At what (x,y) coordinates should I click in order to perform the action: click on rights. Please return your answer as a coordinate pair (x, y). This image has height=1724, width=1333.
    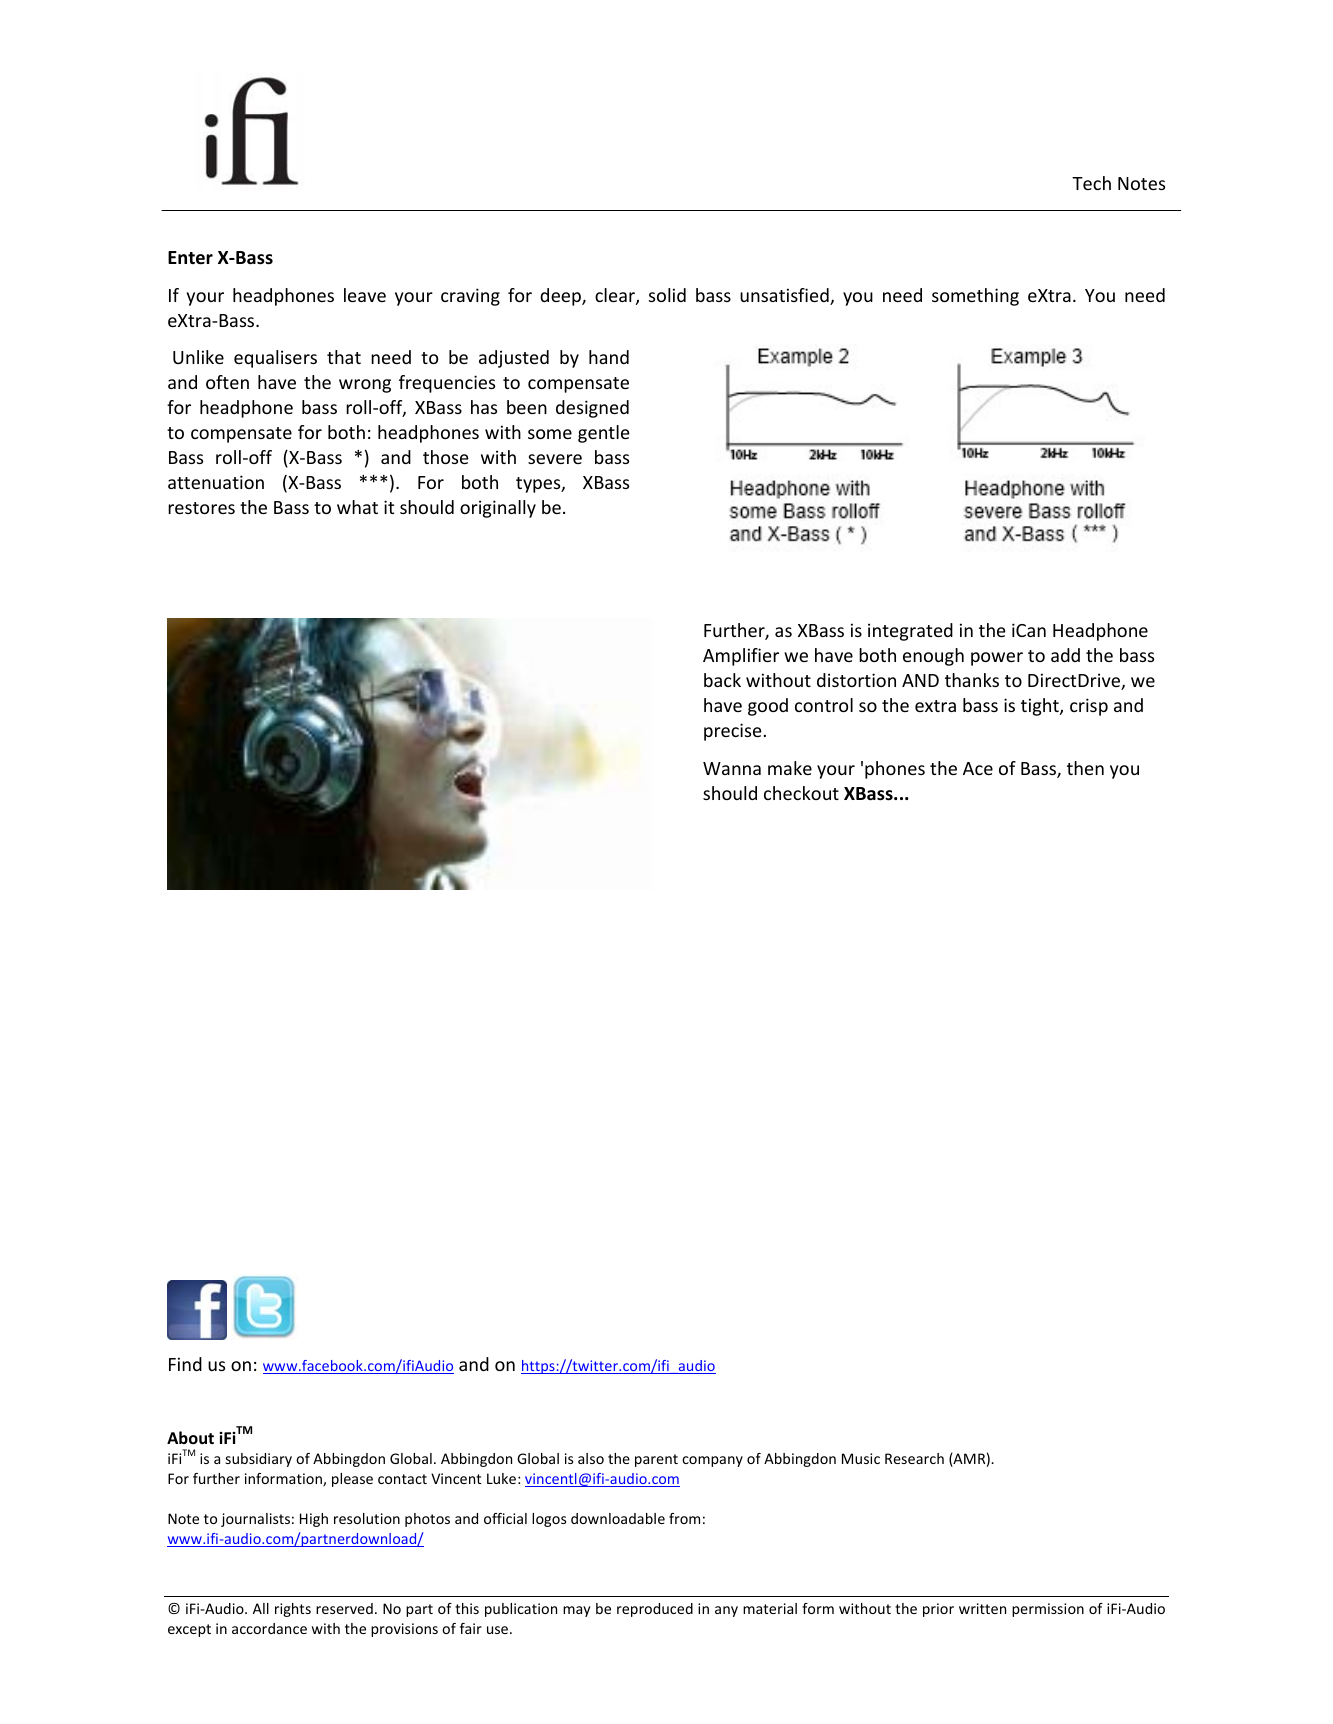
    Looking at the image, I should click on (293, 1610).
